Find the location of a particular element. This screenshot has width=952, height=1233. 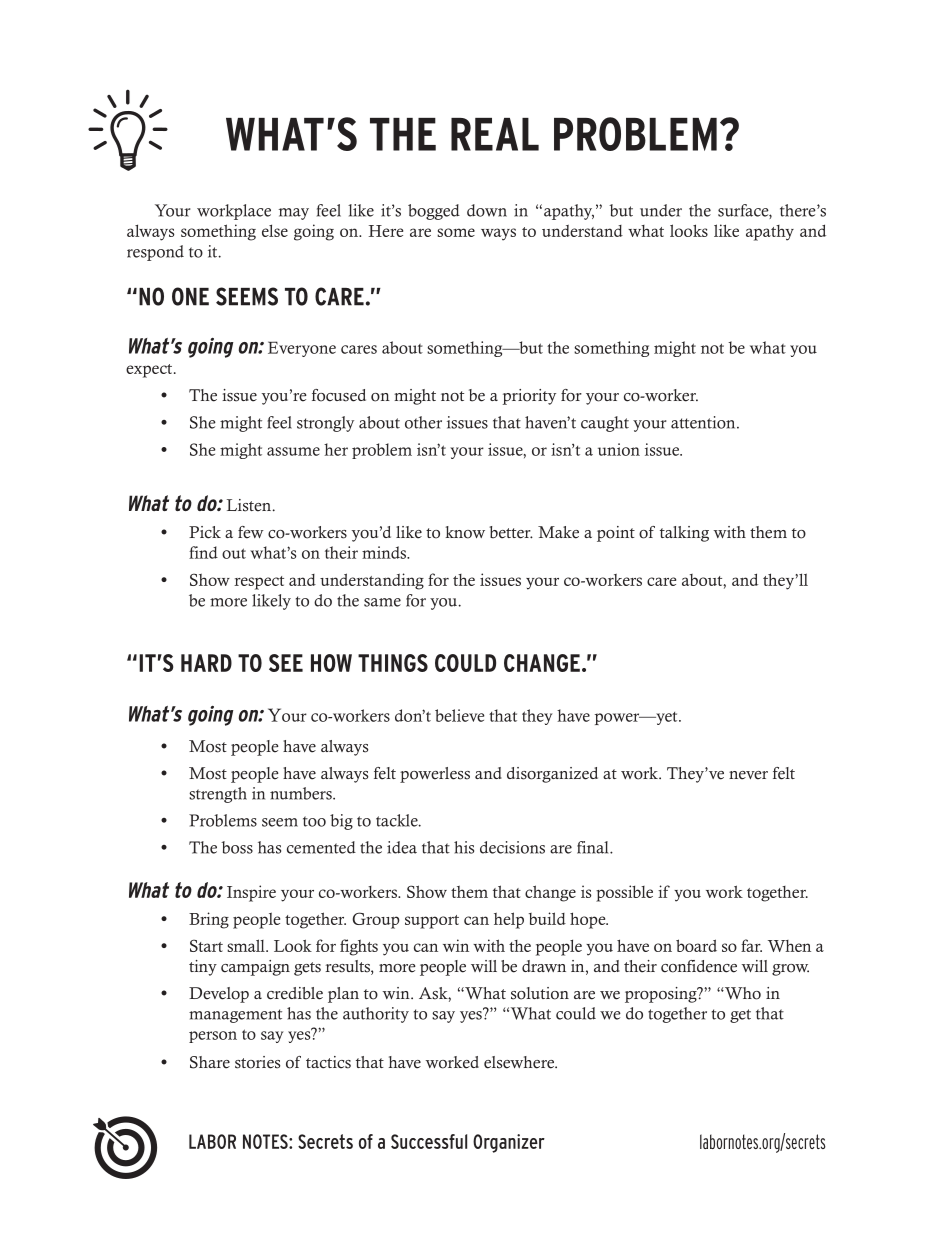

REAL is located at coordinates (495, 134).
